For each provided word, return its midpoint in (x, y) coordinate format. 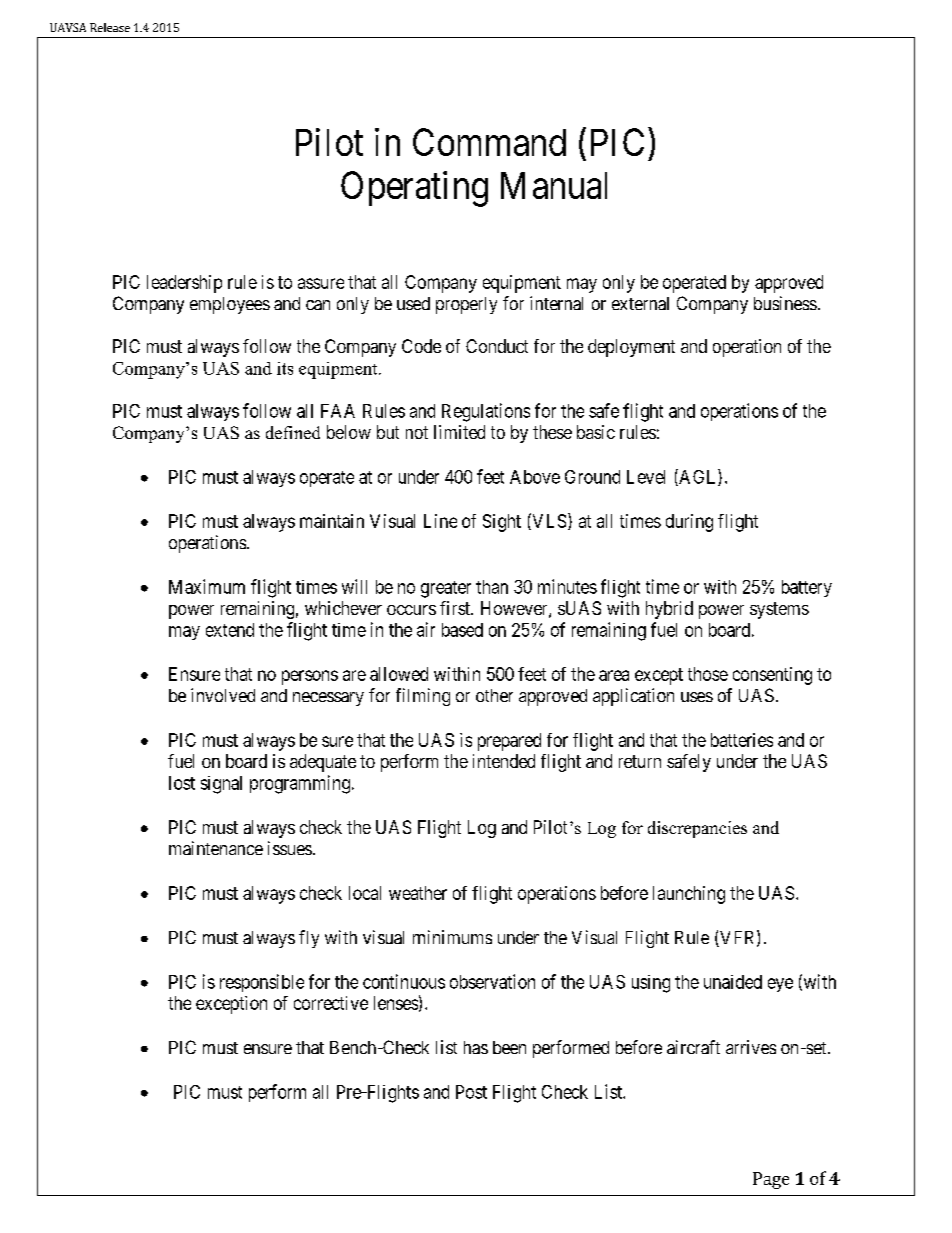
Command (489, 142)
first (456, 608)
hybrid (669, 610)
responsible (262, 983)
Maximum (207, 586)
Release (110, 27)
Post (471, 1092)
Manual (554, 185)
